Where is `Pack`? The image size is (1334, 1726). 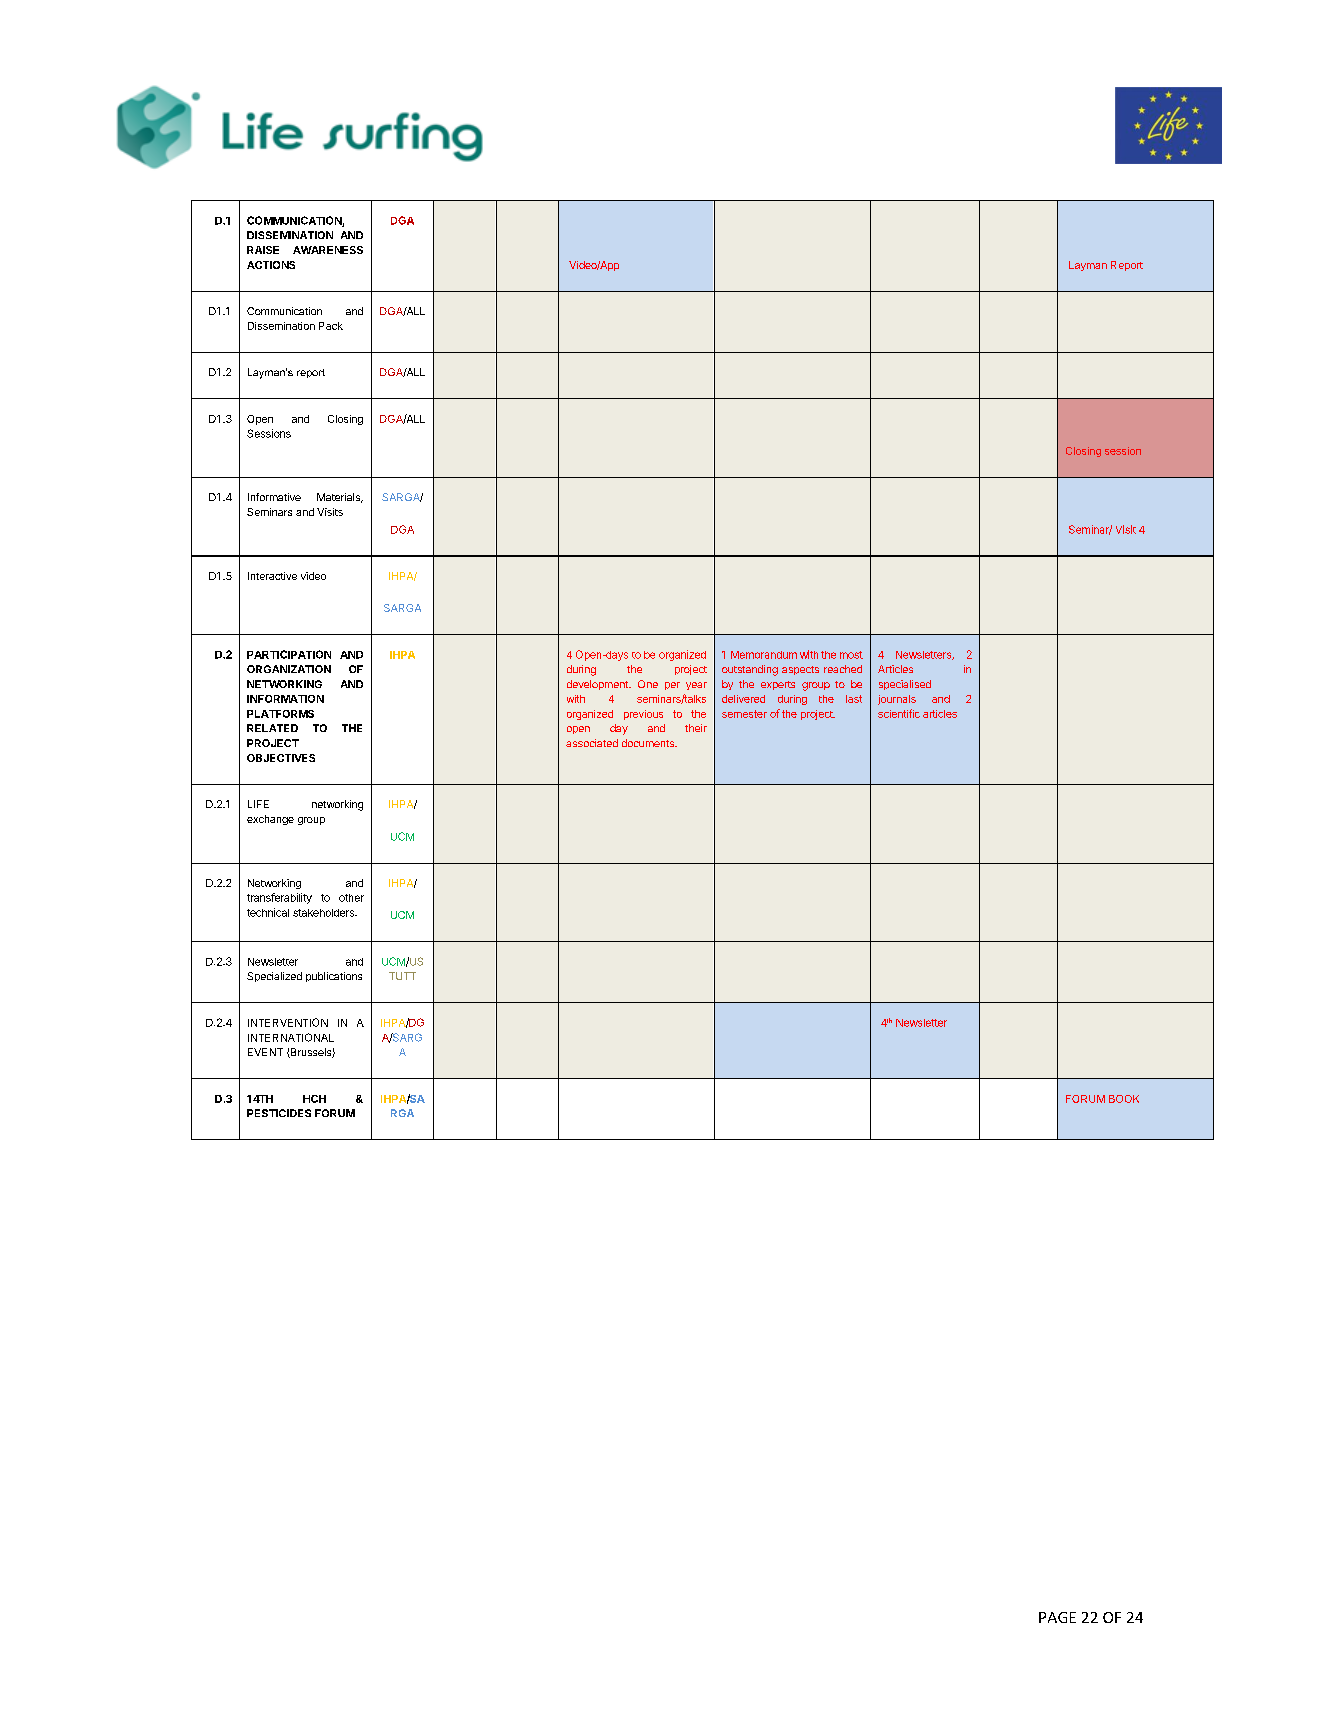 Pack is located at coordinates (331, 326).
